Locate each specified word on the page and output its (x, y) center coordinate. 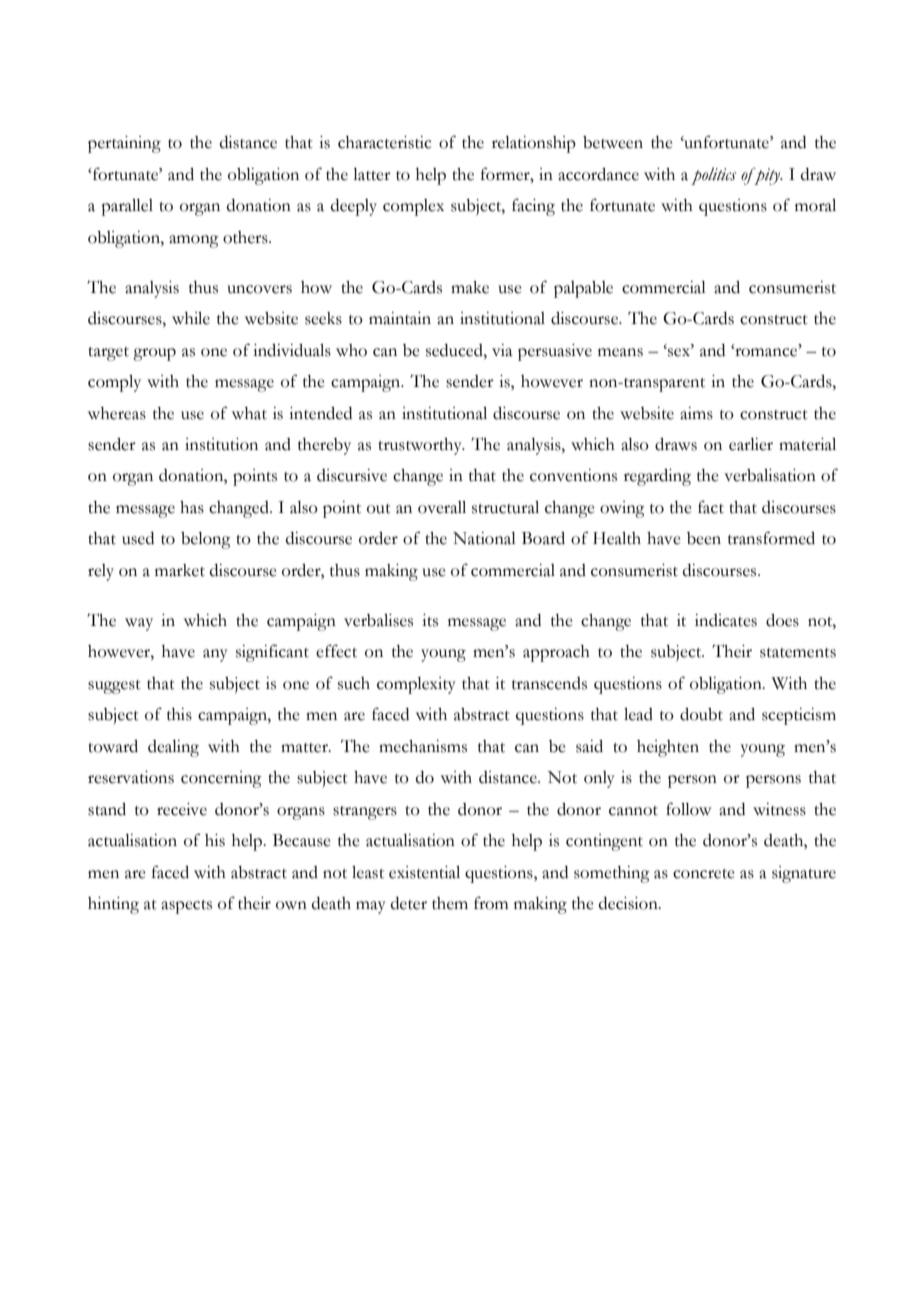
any (215, 655)
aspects (186, 907)
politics (713, 176)
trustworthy (421, 446)
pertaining (124, 144)
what (249, 413)
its (430, 620)
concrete (704, 874)
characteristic (385, 142)
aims (696, 413)
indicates (726, 620)
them (450, 903)
